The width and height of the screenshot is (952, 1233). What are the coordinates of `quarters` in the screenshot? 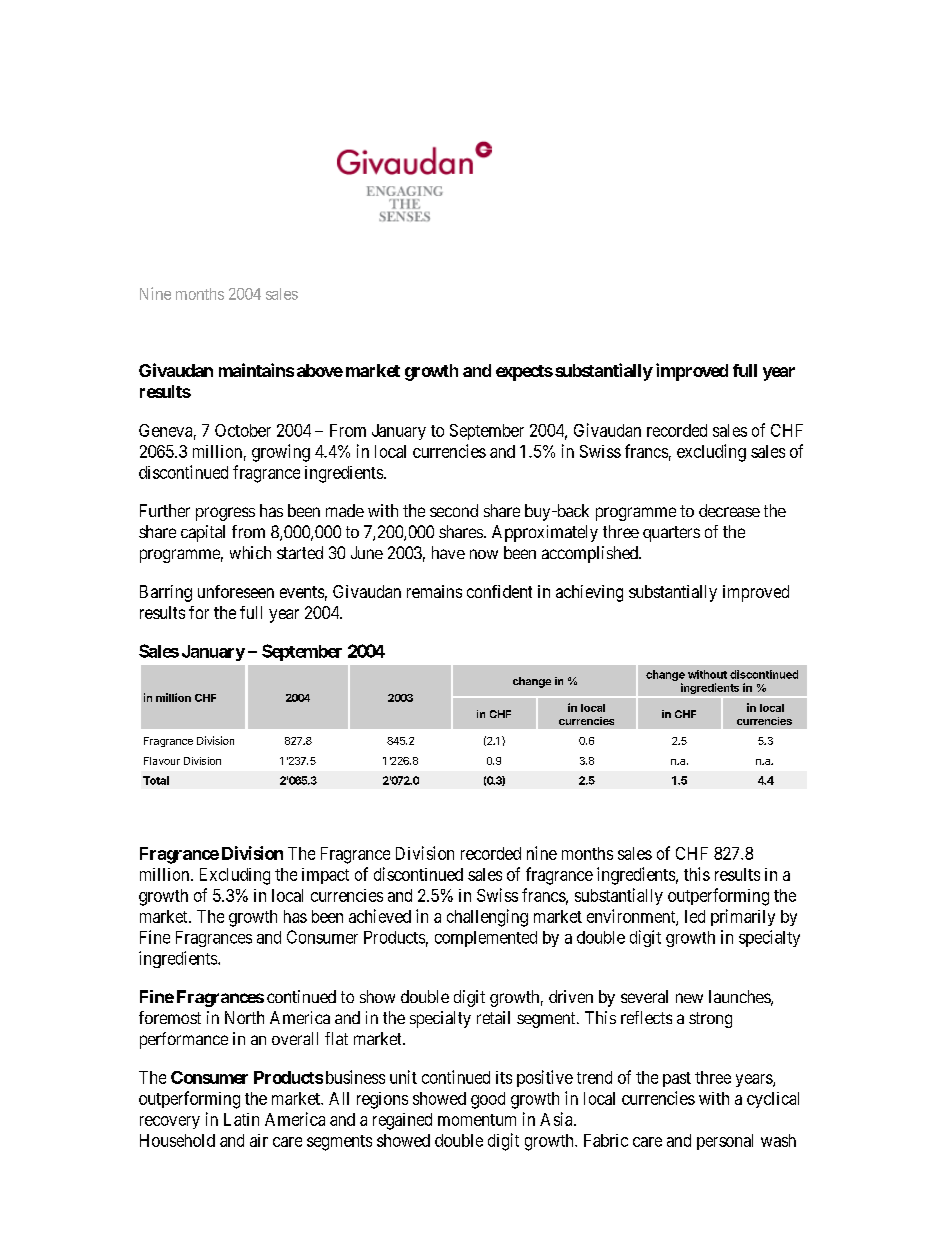 It's located at (671, 534).
